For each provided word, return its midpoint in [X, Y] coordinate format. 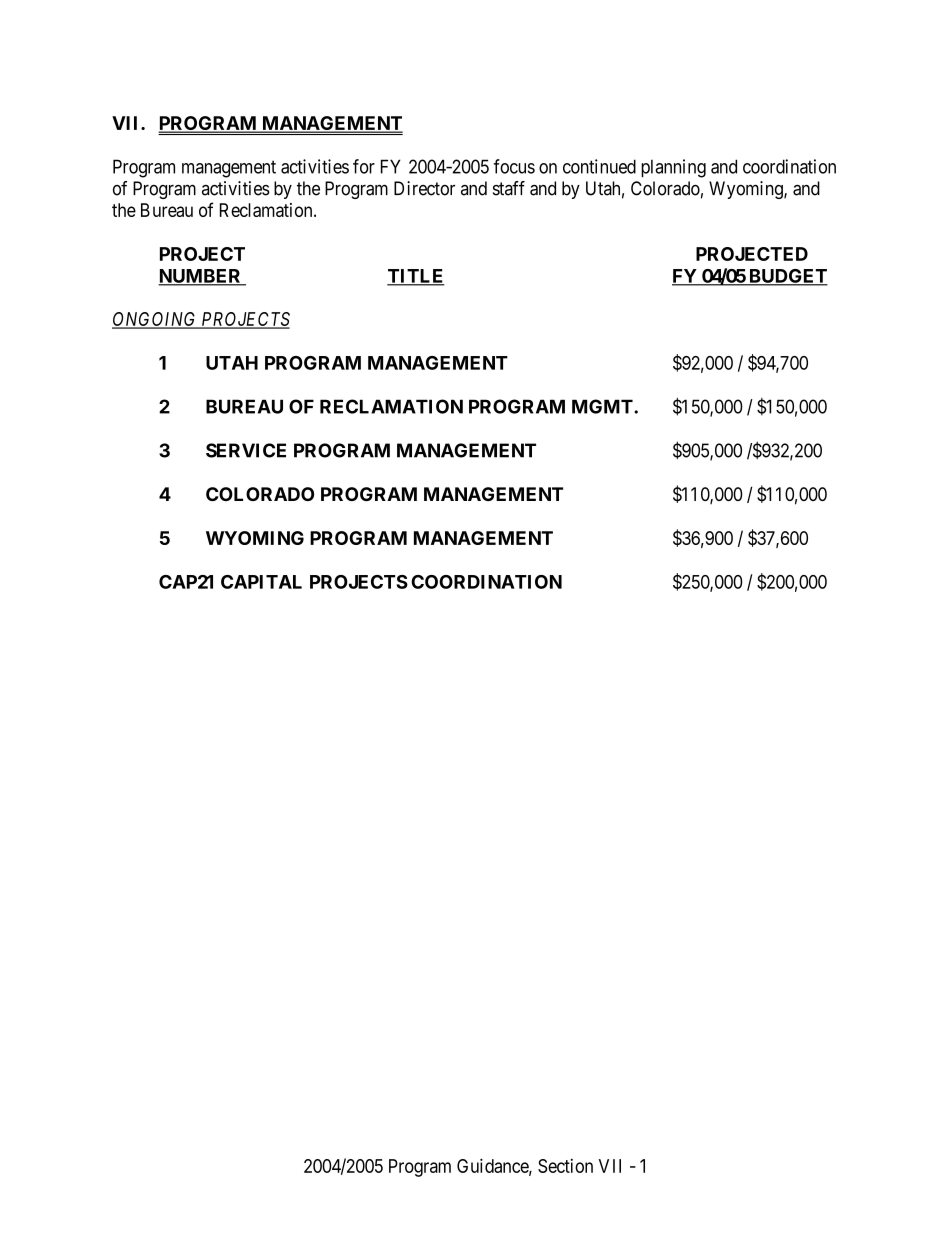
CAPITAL [261, 582]
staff [509, 188]
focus [514, 166]
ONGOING [155, 320]
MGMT [603, 406]
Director [424, 188]
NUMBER [201, 277]
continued [599, 166]
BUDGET [787, 277]
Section [565, 1166]
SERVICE [246, 450]
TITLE [416, 277]
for [364, 166]
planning [673, 168]
